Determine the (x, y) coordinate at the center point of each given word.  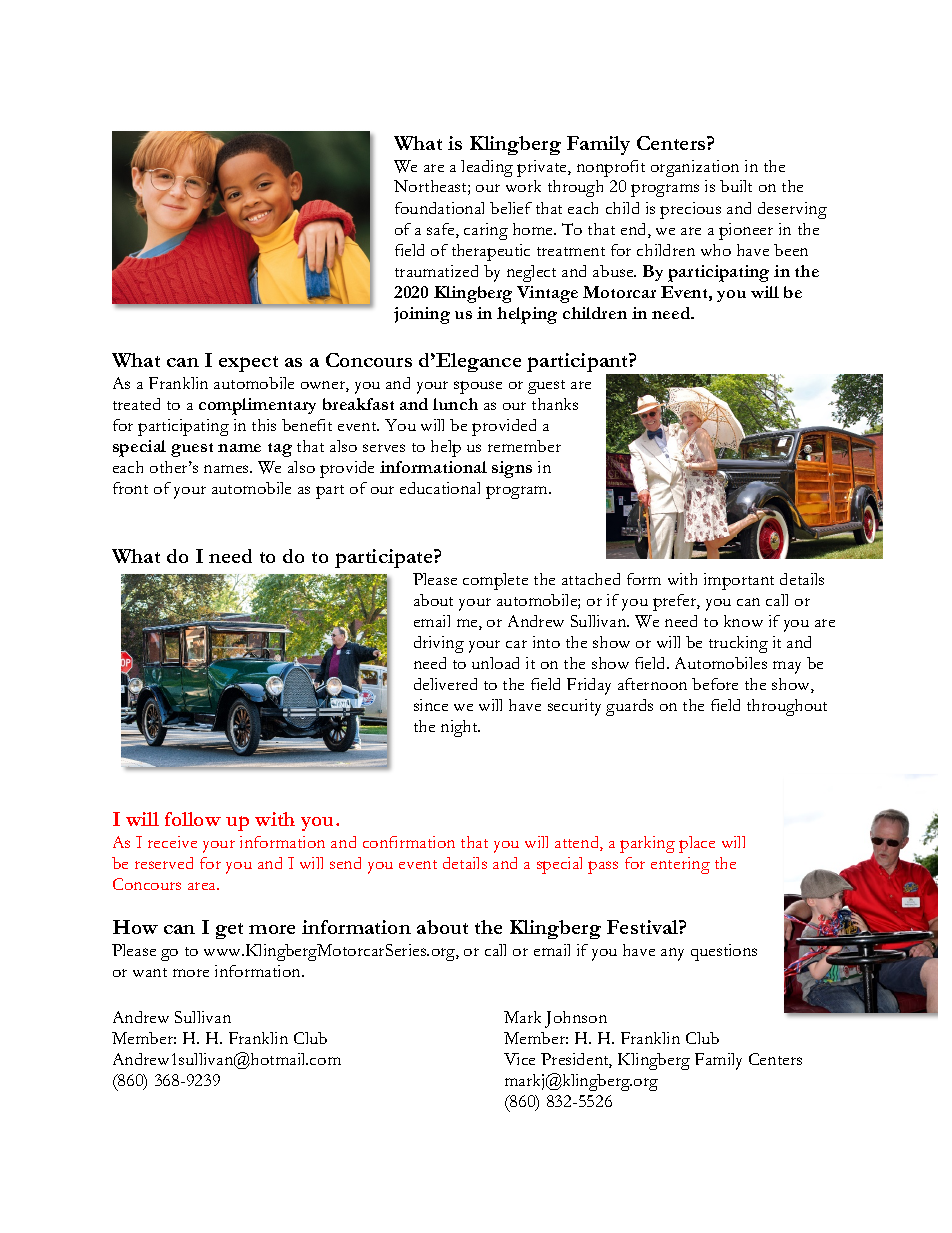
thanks (555, 404)
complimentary (257, 406)
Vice (519, 1059)
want (150, 972)
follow (193, 819)
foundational (439, 208)
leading (487, 168)
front (130, 488)
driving (439, 644)
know (743, 621)
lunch (455, 404)
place (697, 844)
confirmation (409, 842)
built (736, 186)
